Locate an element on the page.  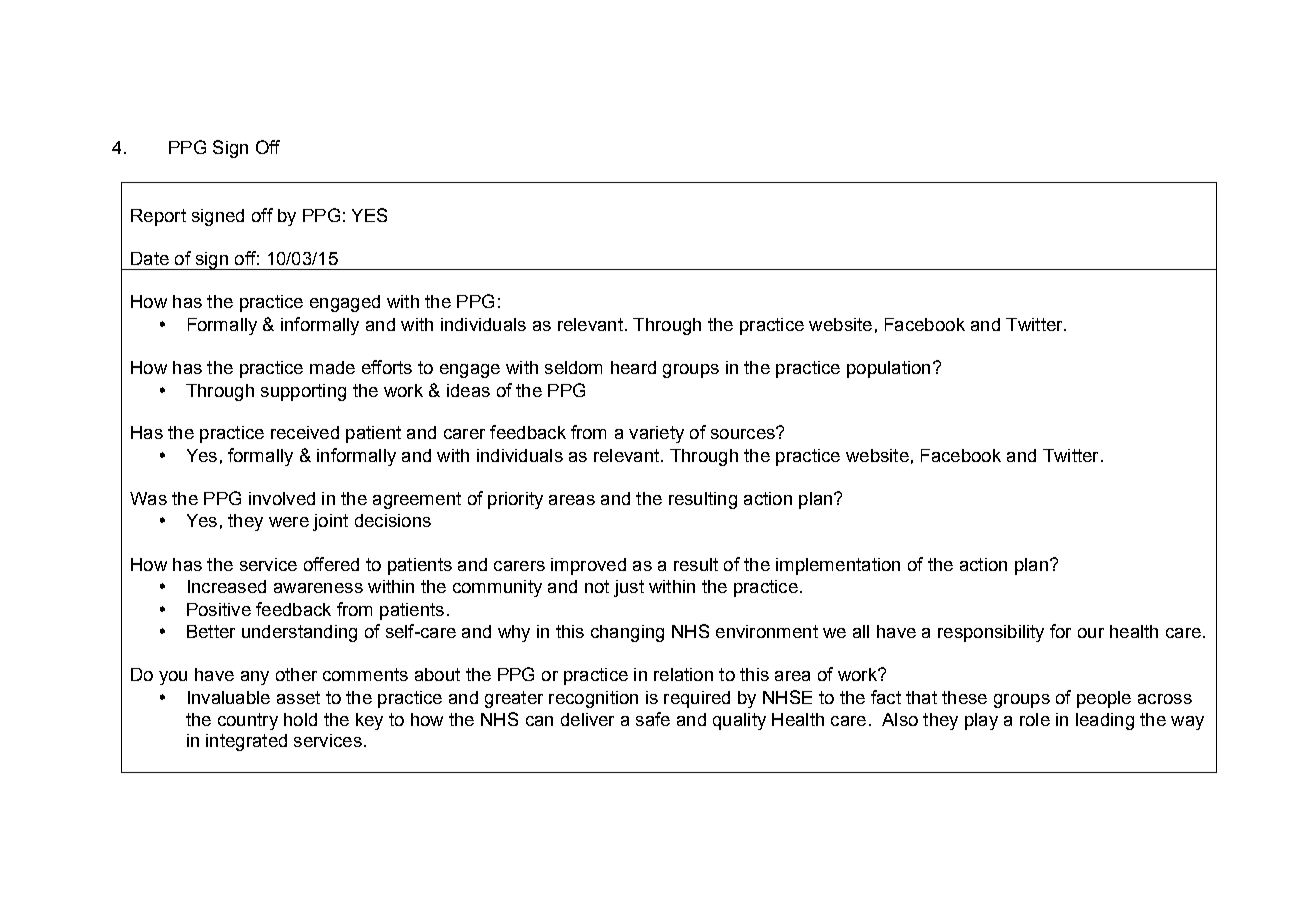
Report is located at coordinates (158, 217).
